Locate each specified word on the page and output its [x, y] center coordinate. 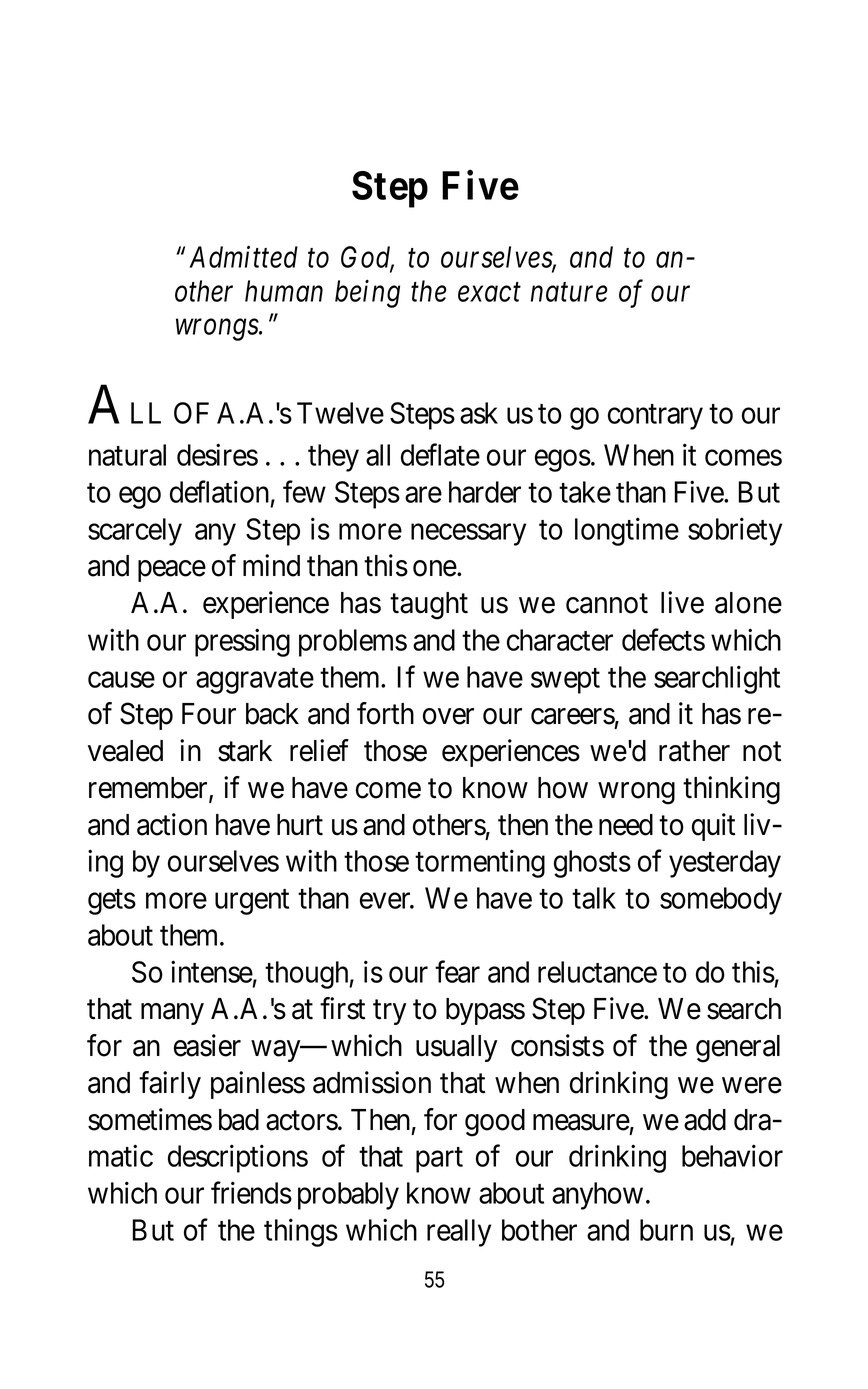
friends [251, 1193]
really [459, 1233]
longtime [627, 532]
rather [694, 751]
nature [569, 292]
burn [666, 1230]
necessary [468, 535]
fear [457, 971]
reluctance [597, 972]
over [448, 716]
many [172, 1014]
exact [489, 292]
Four [209, 714]
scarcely [135, 532]
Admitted [244, 257]
